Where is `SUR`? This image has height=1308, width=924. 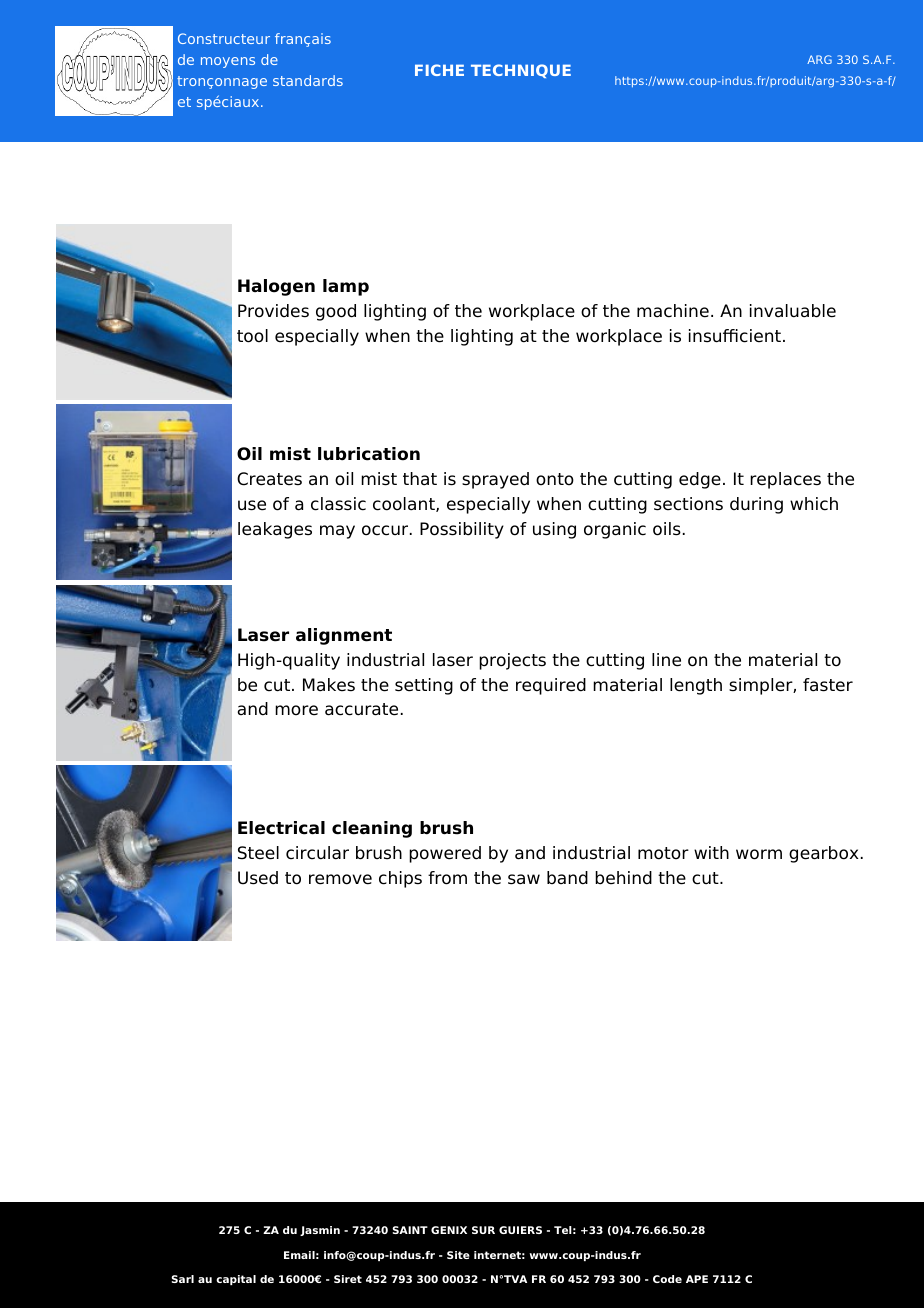 SUR is located at coordinates (483, 1230).
